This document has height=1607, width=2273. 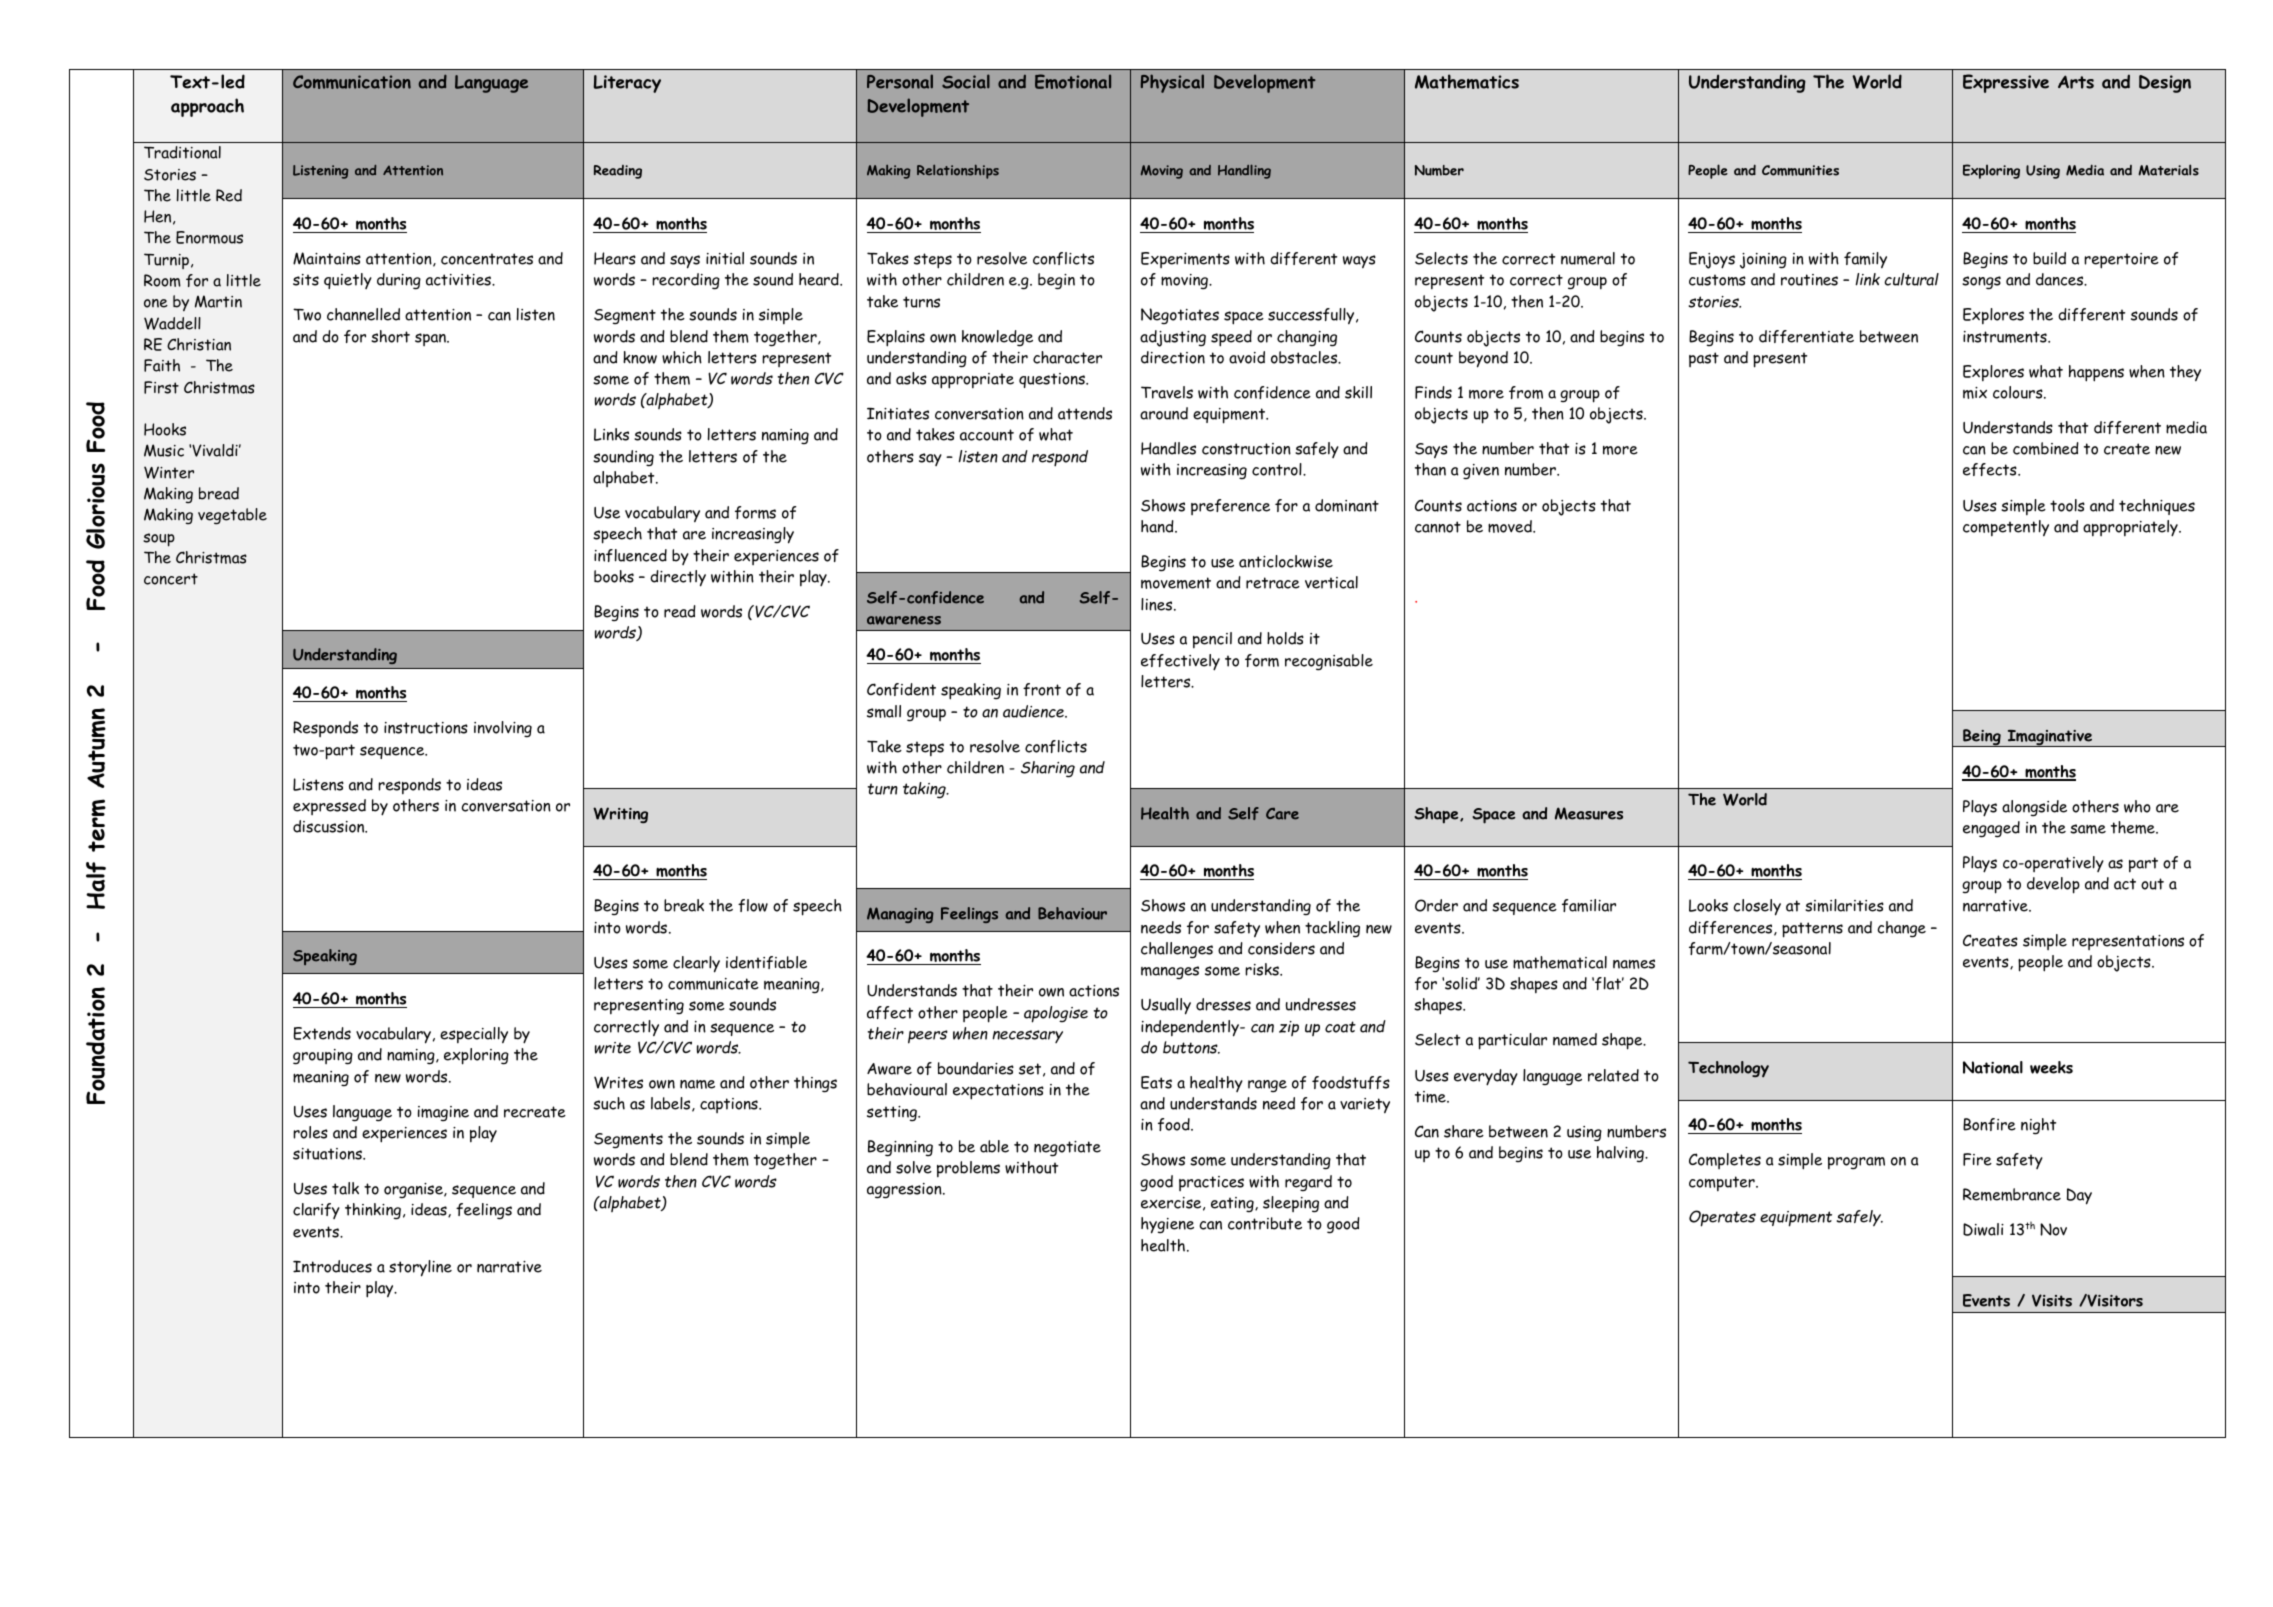 What do you see at coordinates (1172, 83) in the document?
I see `Physical` at bounding box center [1172, 83].
